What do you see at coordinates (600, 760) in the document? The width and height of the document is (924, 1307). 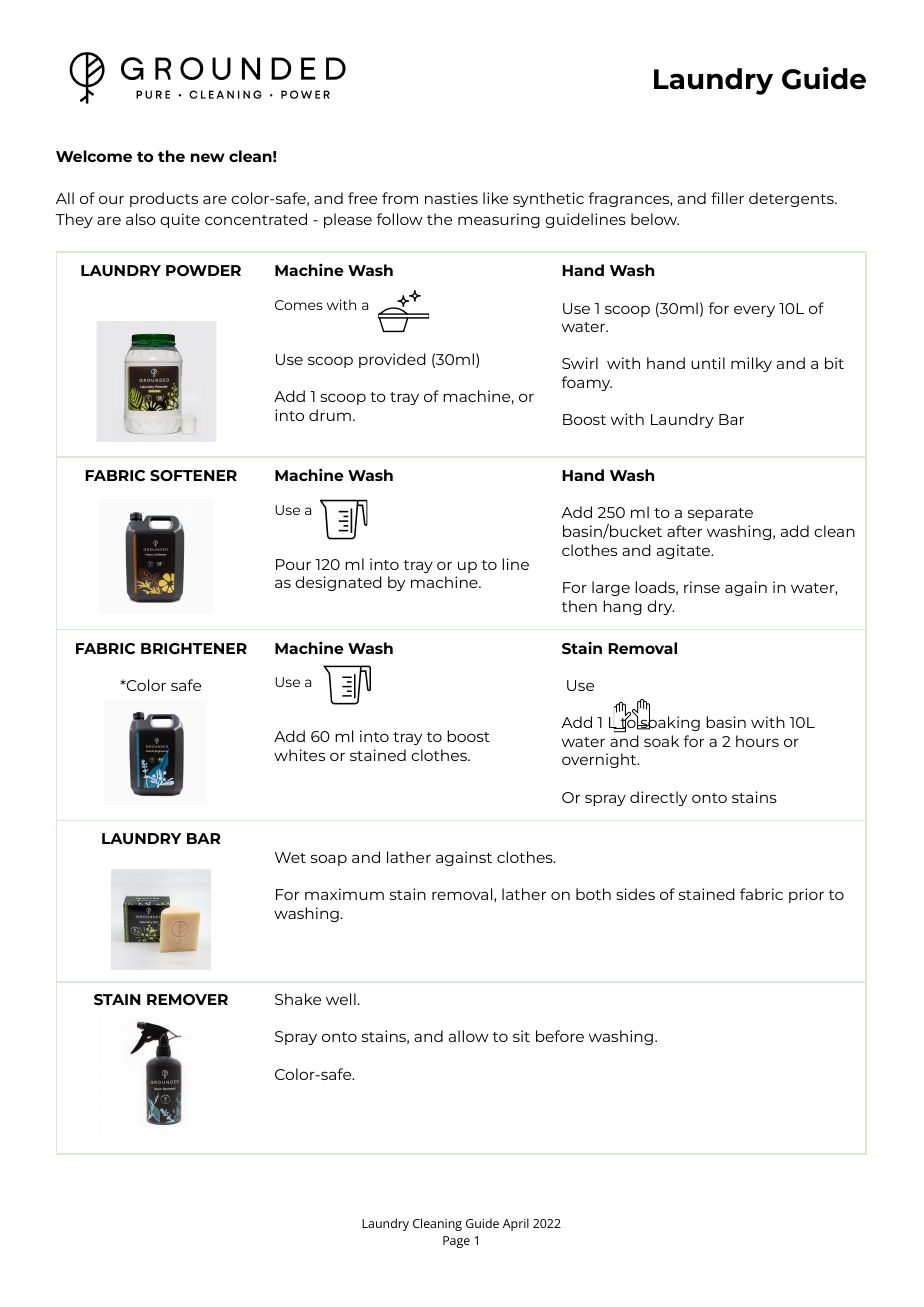 I see `overnight` at bounding box center [600, 760].
